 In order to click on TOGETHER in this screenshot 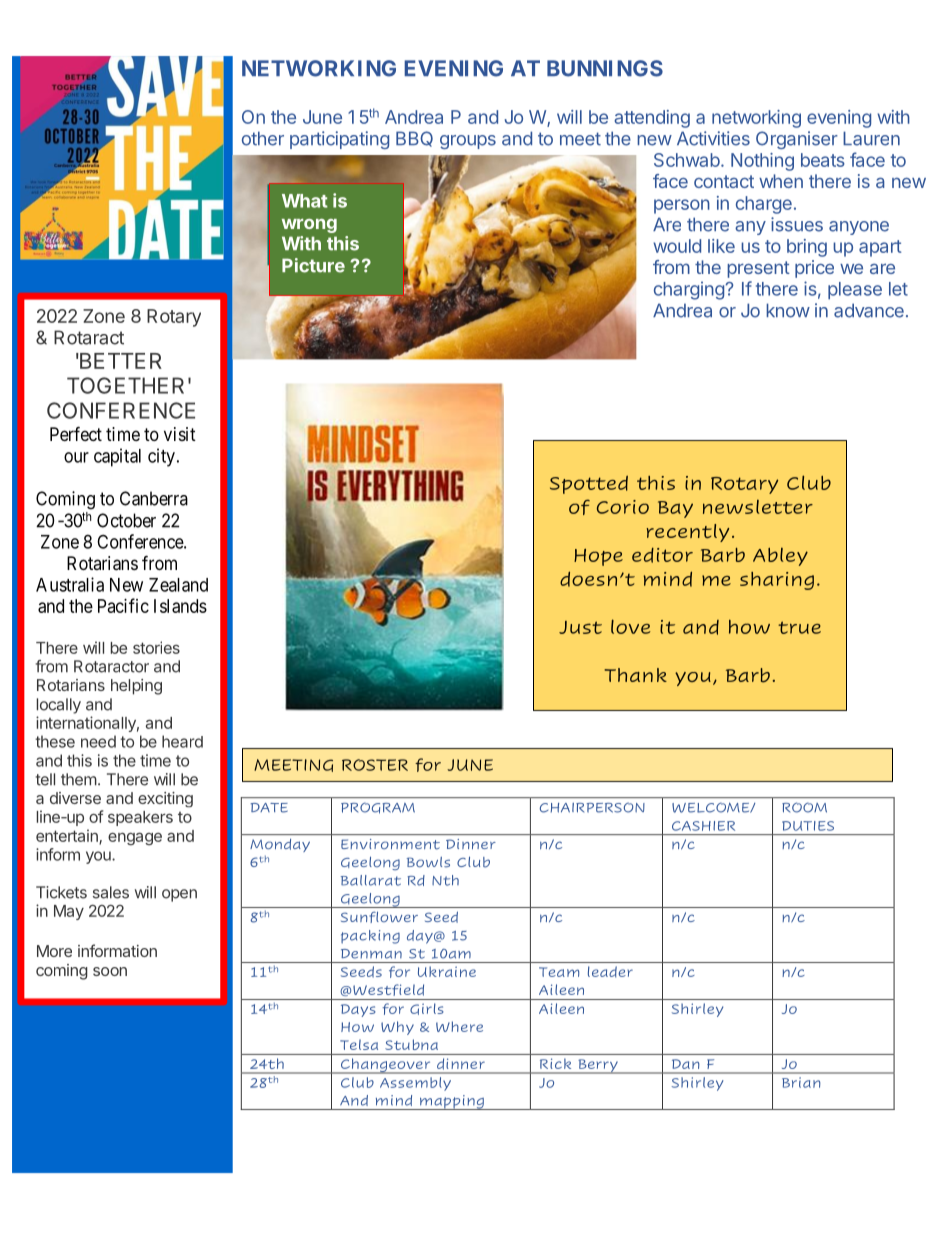, I will do `click(125, 385)`.
